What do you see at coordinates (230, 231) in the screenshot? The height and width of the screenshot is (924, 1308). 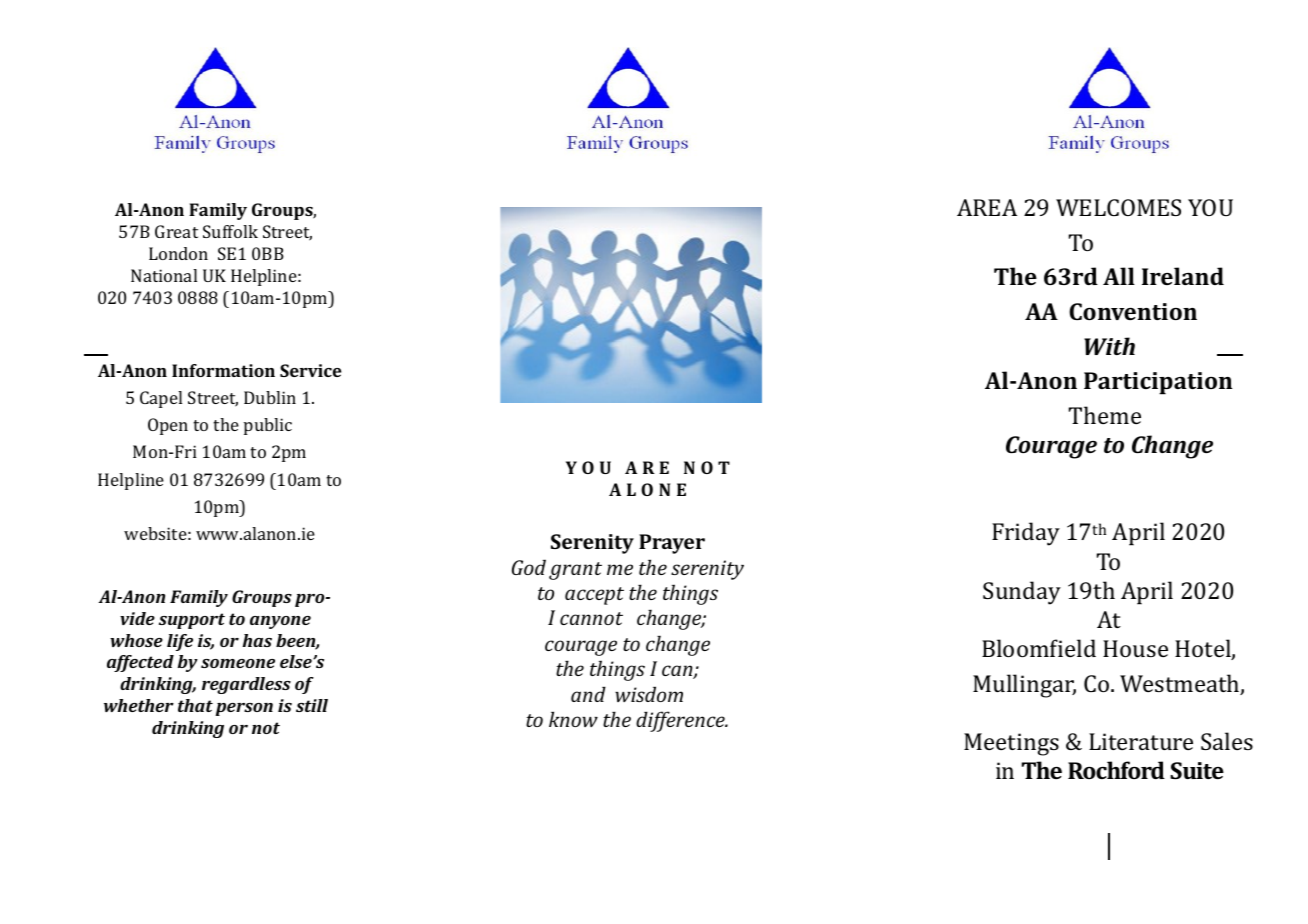 I see `Suffolk` at bounding box center [230, 231].
